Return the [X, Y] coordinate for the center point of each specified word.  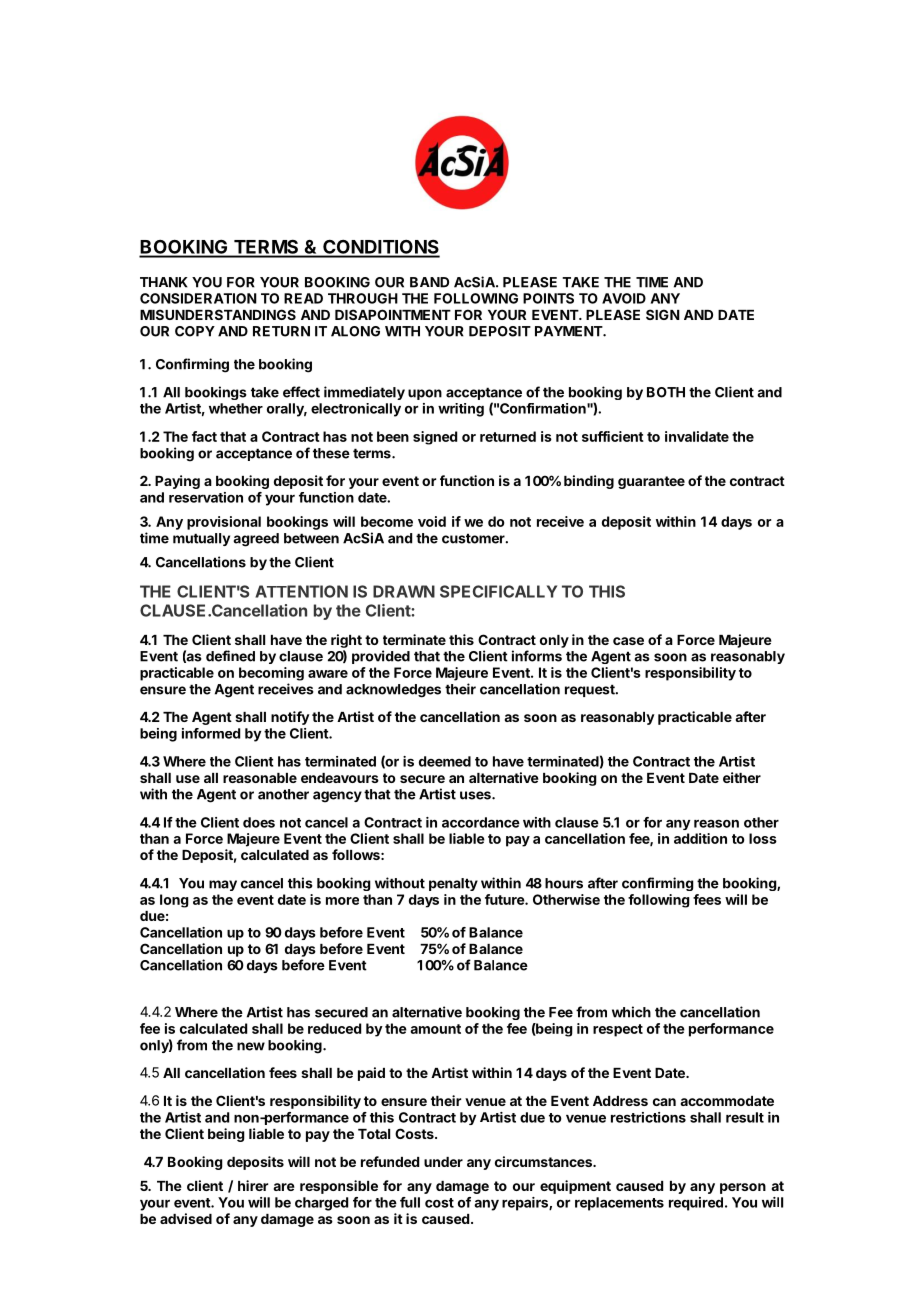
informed [211, 733]
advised [186, 1218]
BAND [429, 282]
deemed [445, 761]
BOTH [666, 392]
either [742, 777]
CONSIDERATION [198, 298]
